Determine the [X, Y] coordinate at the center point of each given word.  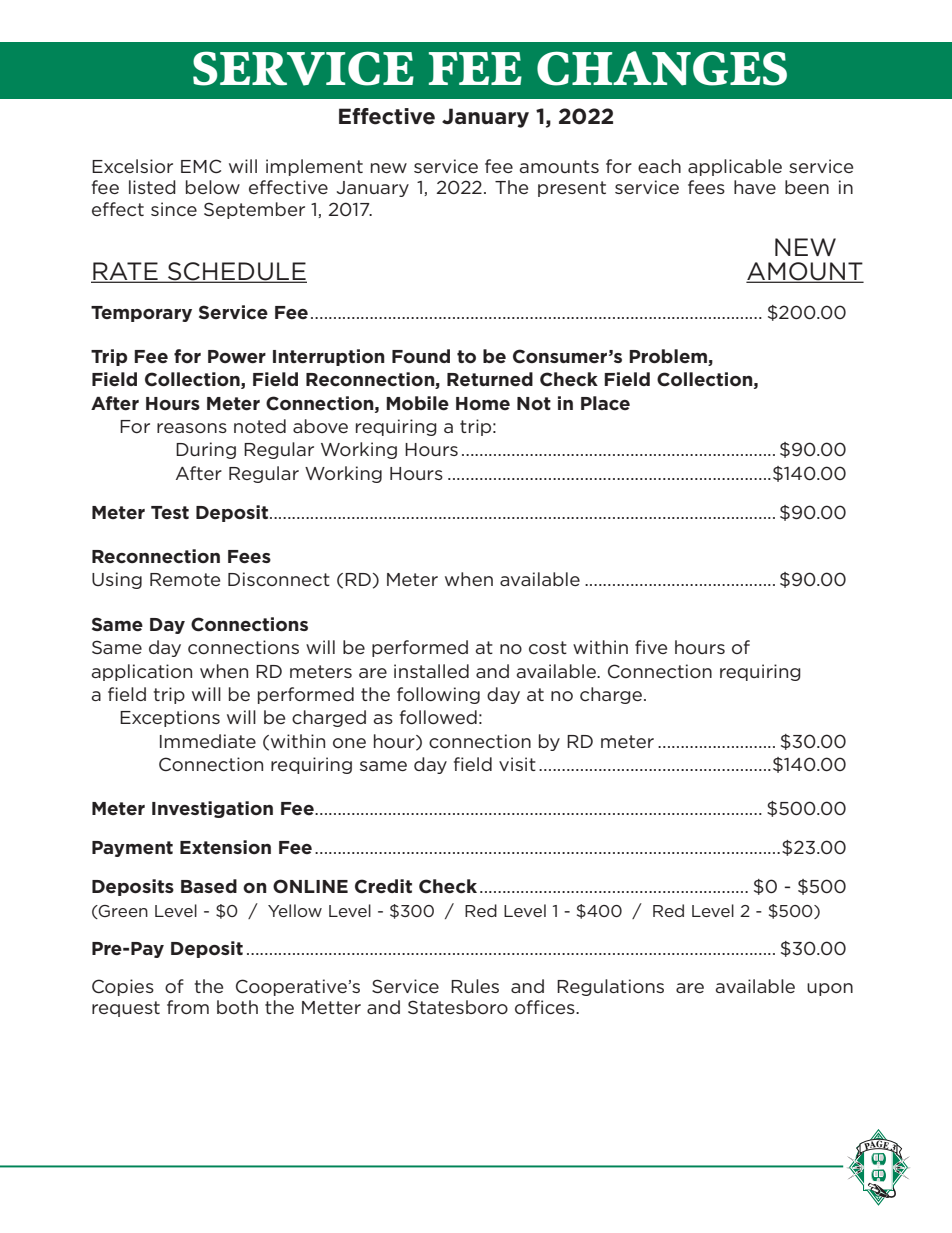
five [651, 647]
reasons [192, 428]
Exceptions [170, 718]
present [572, 189]
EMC [201, 166]
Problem [669, 357]
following [438, 695]
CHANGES [662, 68]
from [188, 1007]
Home [483, 403]
